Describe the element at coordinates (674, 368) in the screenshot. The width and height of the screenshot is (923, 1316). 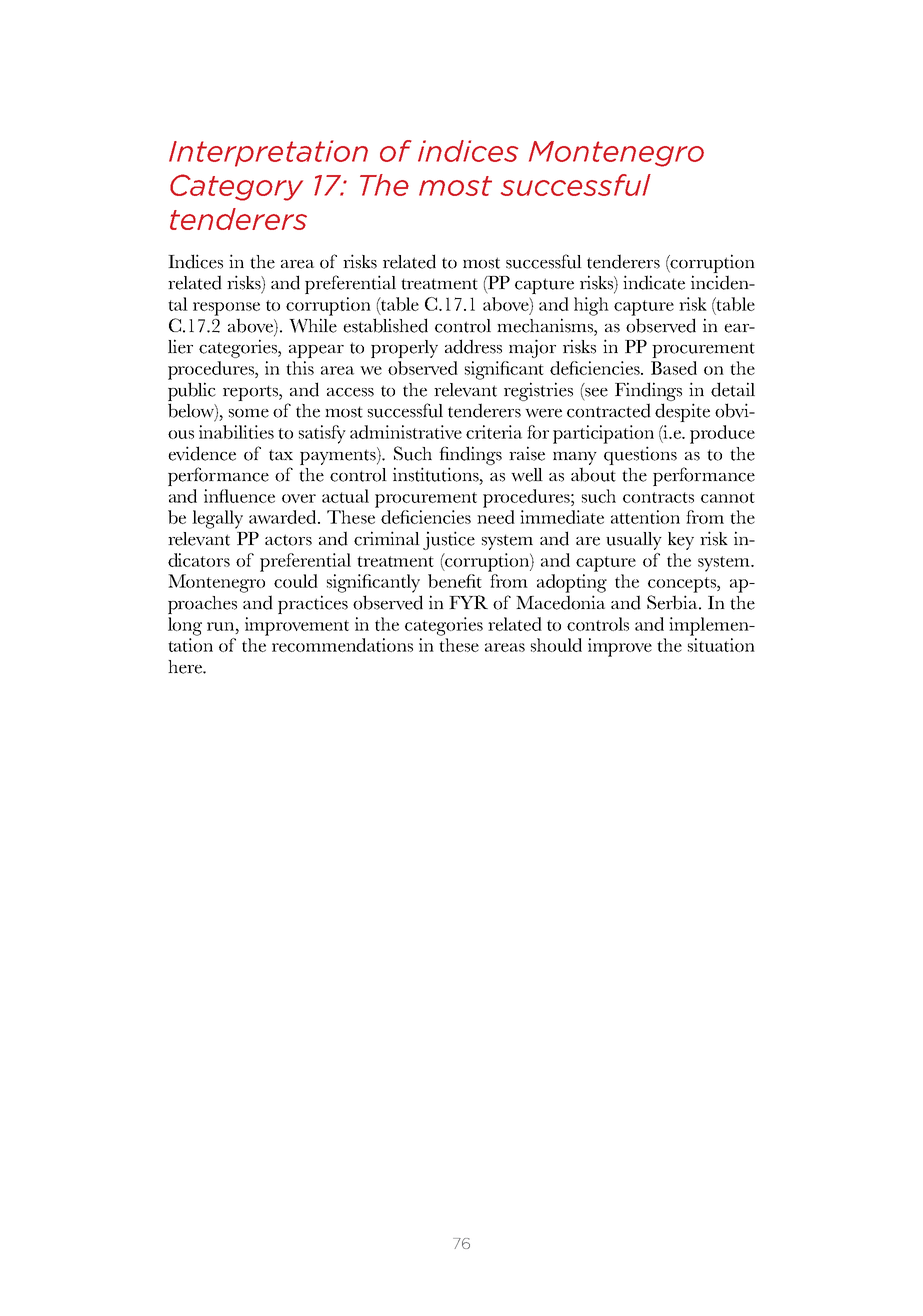
I see `Based` at that location.
